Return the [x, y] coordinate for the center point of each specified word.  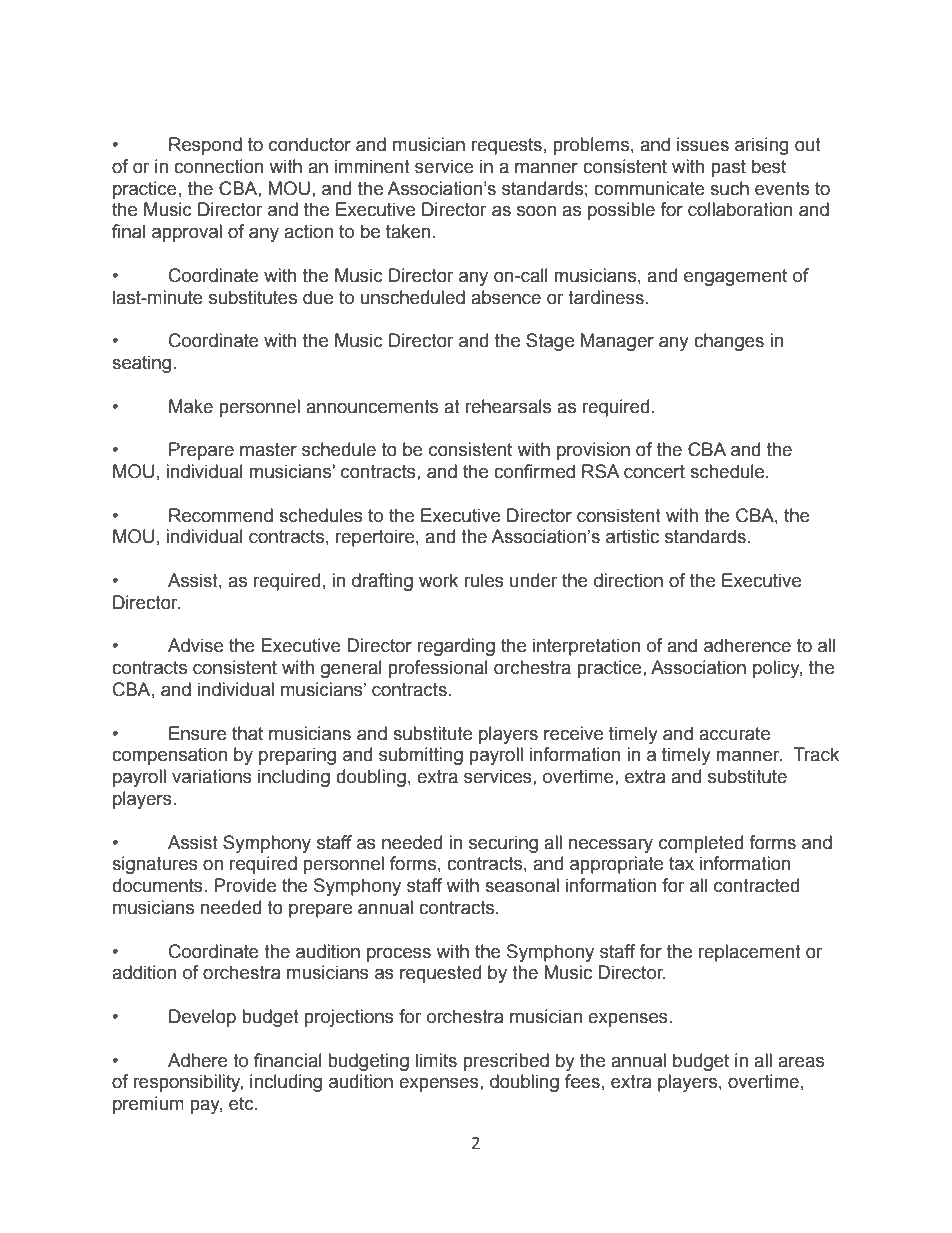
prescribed [506, 1062]
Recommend [221, 515]
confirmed [534, 471]
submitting [421, 756]
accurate [734, 734]
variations [212, 776]
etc [242, 1104]
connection [218, 166]
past [729, 168]
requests [507, 146]
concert [654, 472]
